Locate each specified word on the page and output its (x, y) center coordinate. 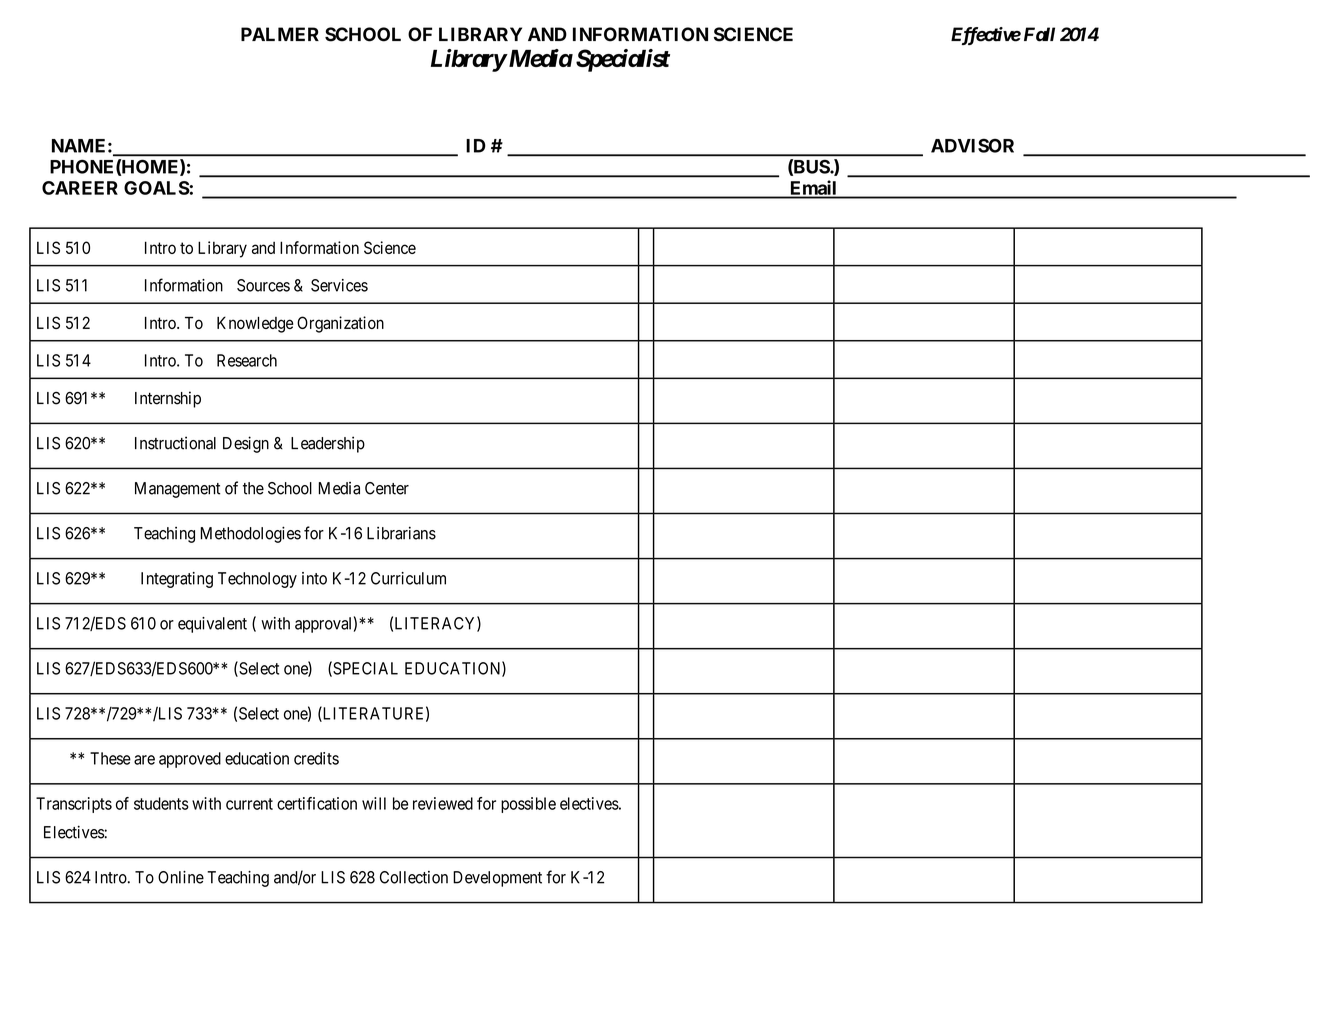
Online (181, 877)
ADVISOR (972, 145)
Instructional (175, 443)
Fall (1039, 34)
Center (387, 488)
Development (497, 879)
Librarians (401, 533)
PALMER (280, 34)
